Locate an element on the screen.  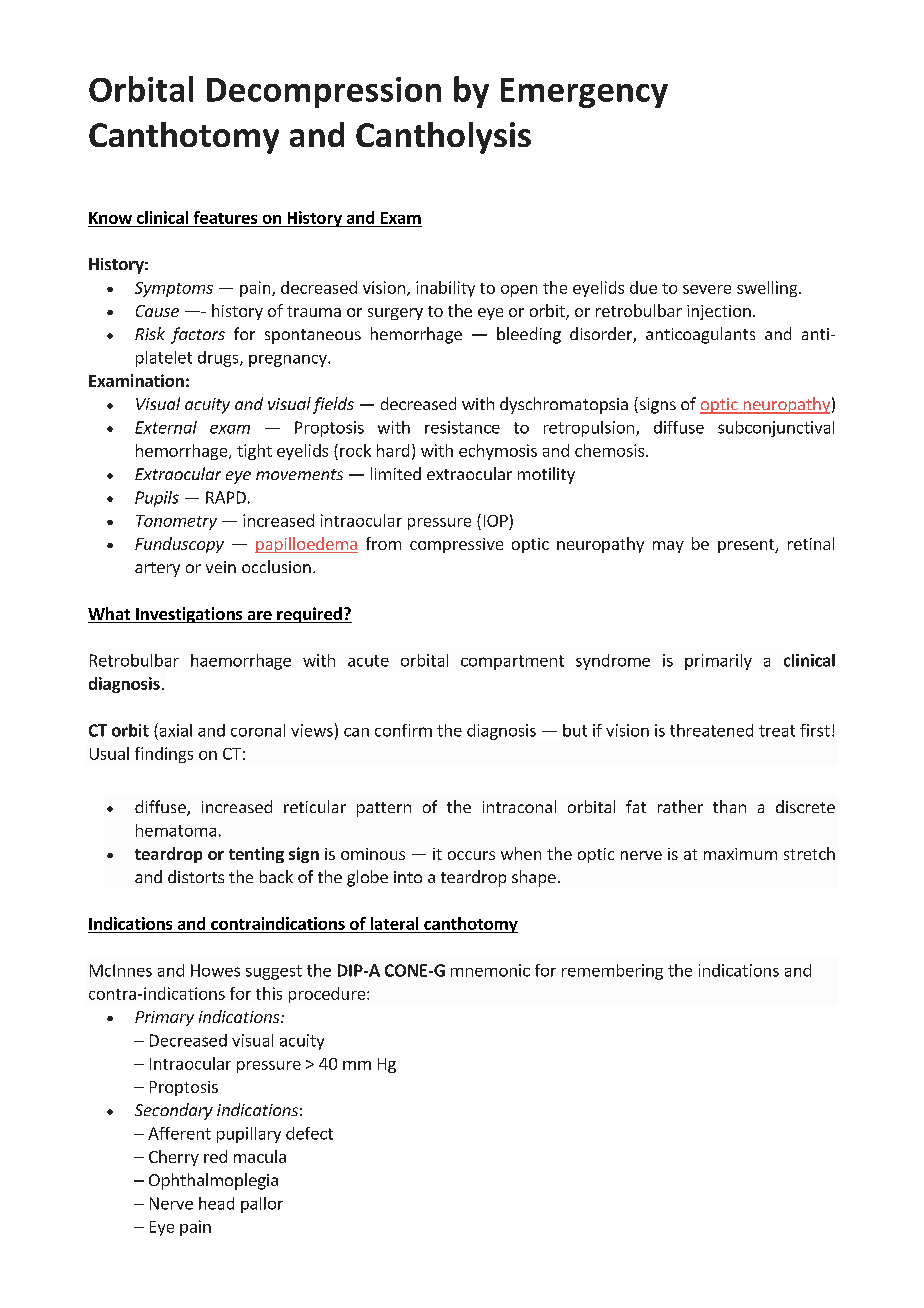
remembering is located at coordinates (612, 972).
